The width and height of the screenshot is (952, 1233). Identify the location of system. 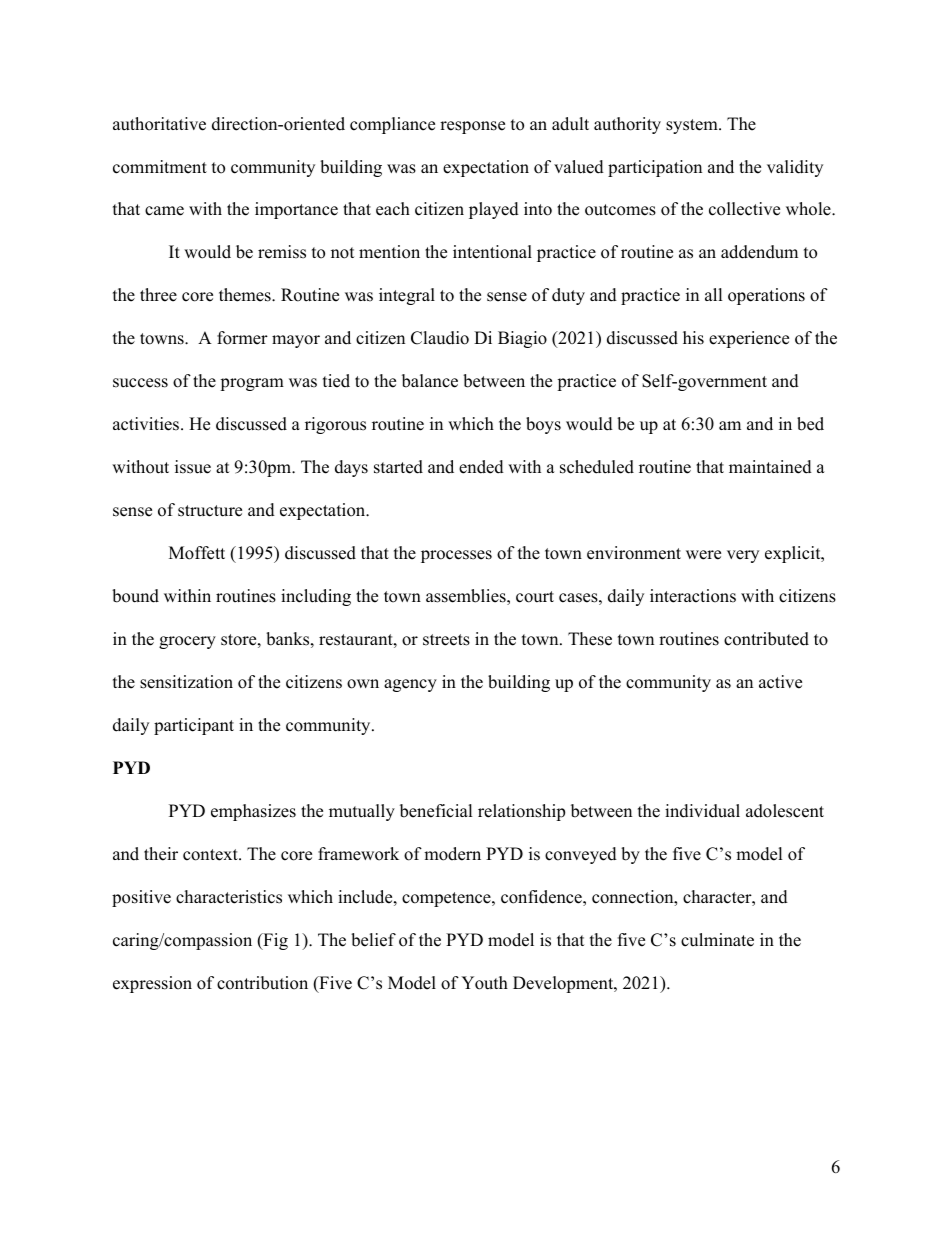
(693, 126).
